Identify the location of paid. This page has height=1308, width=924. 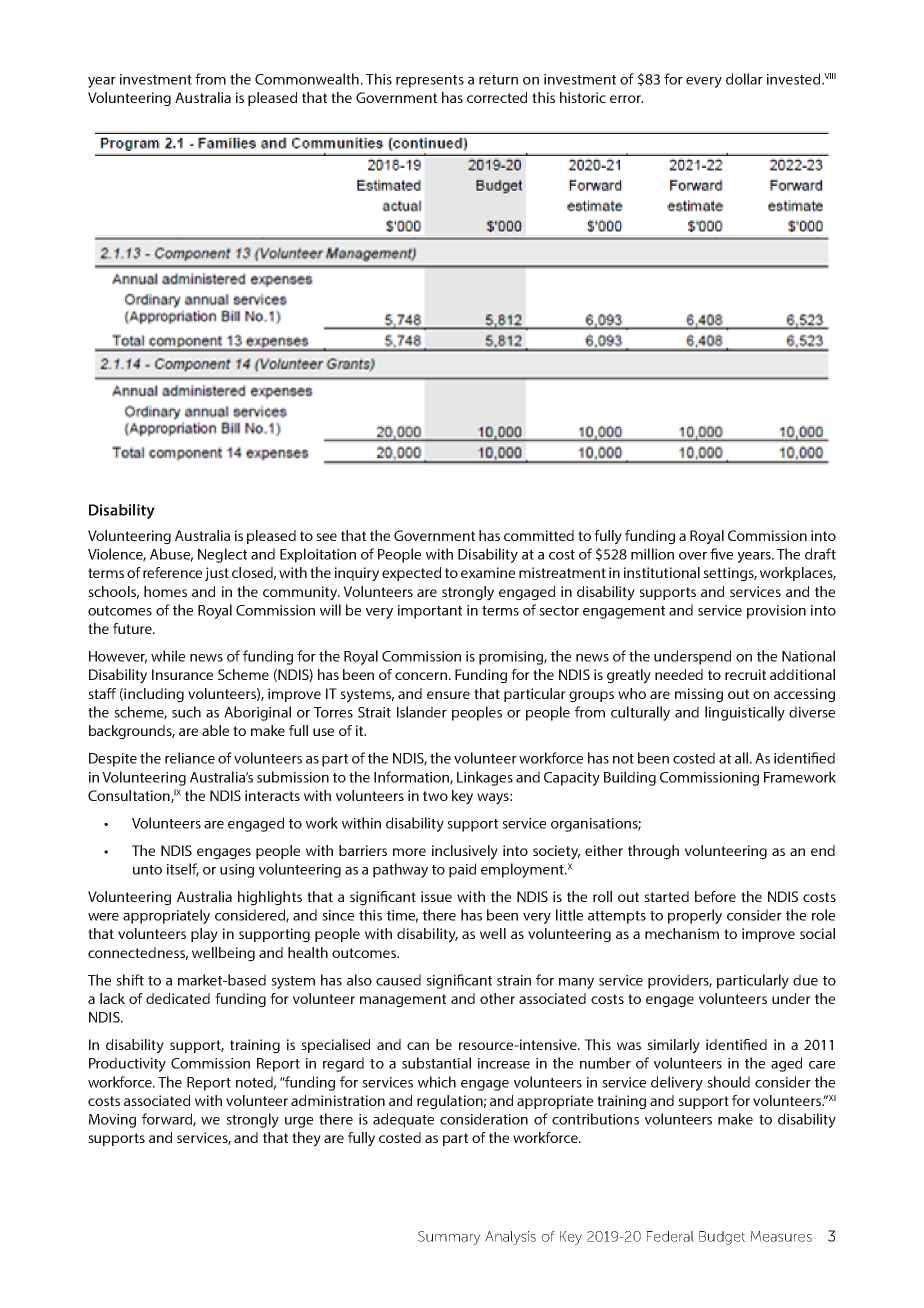
(462, 870).
